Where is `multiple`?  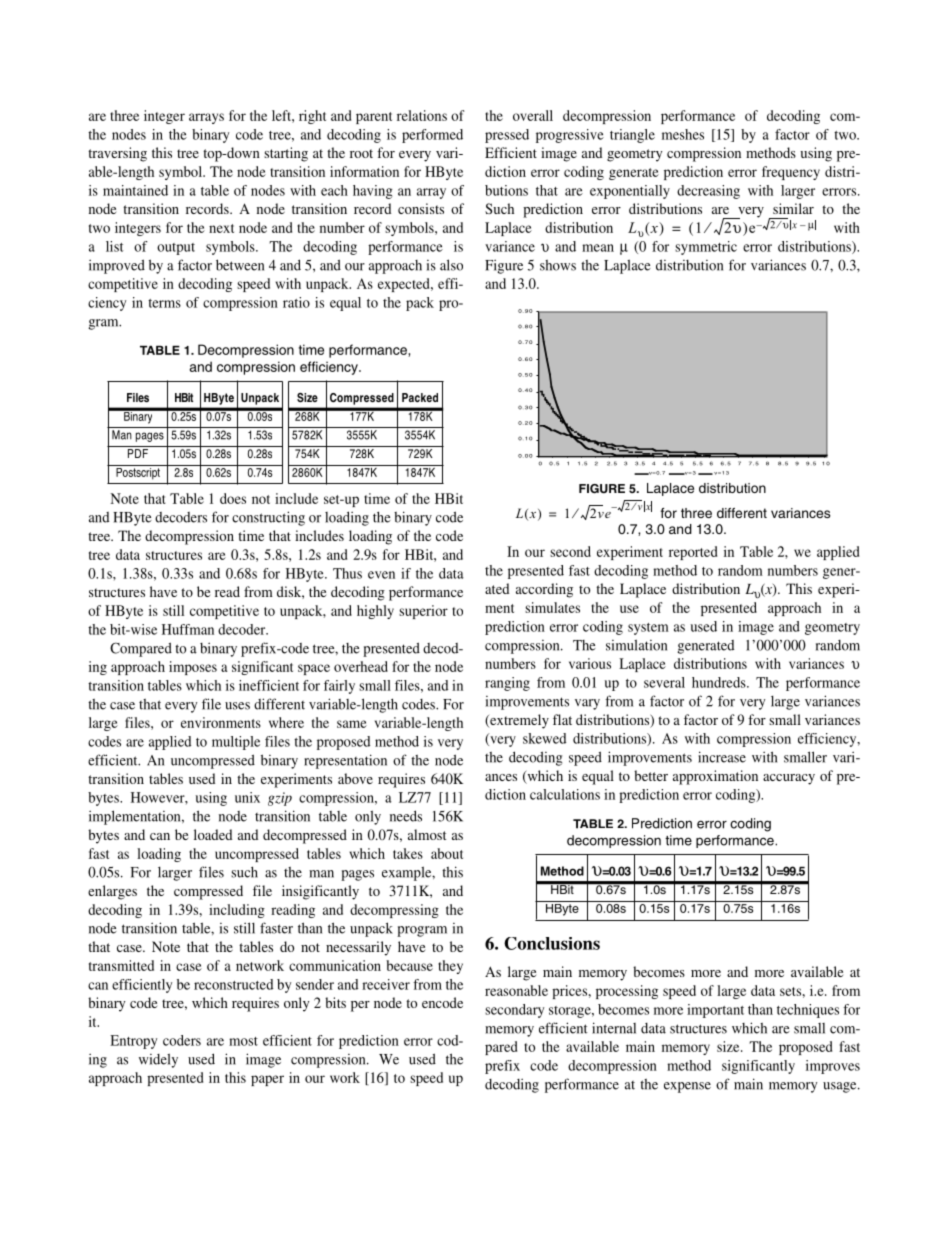
multiple is located at coordinates (236, 743).
